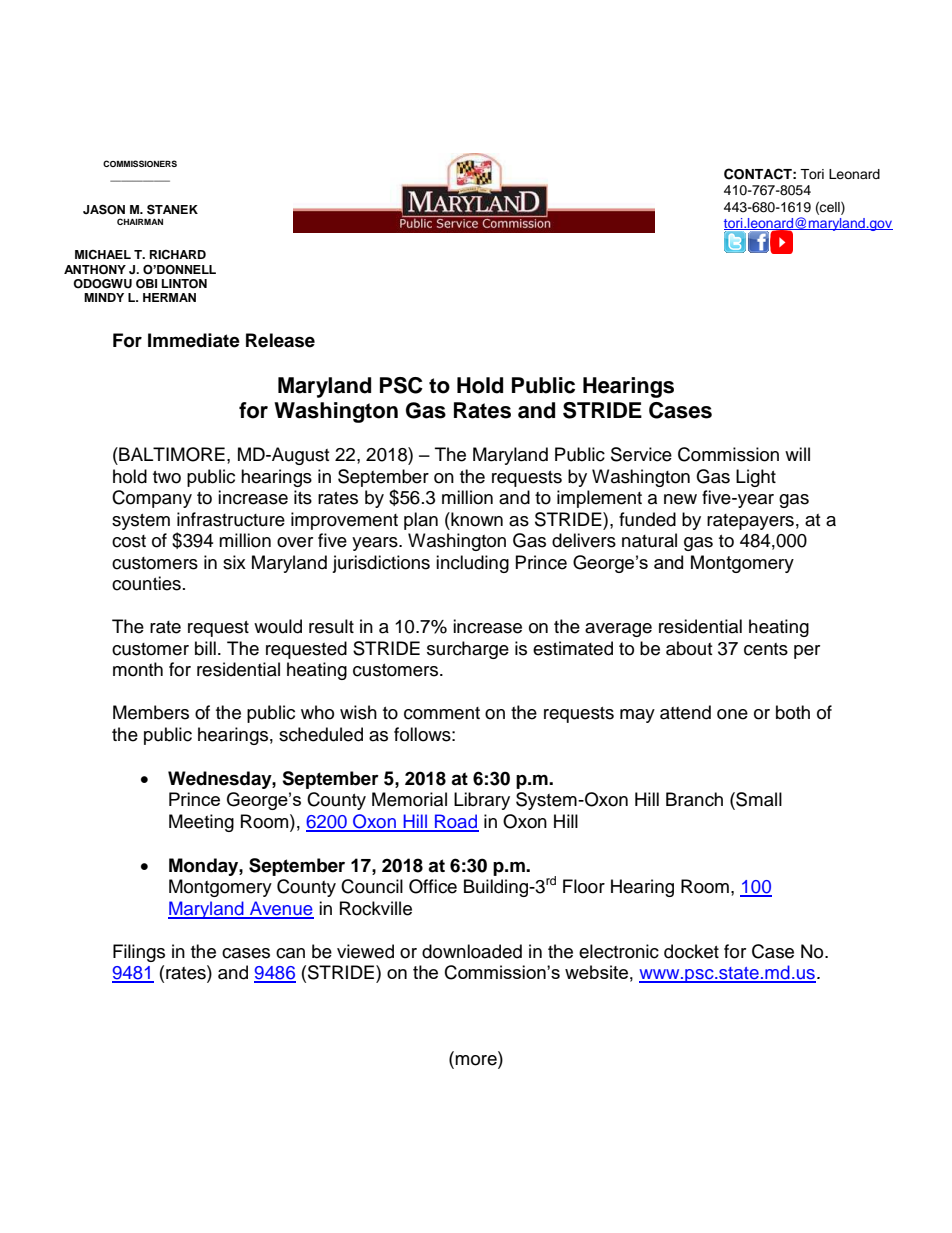 This screenshot has height=1233, width=952. Describe the element at coordinates (472, 564) in the screenshot. I see `including` at that location.
